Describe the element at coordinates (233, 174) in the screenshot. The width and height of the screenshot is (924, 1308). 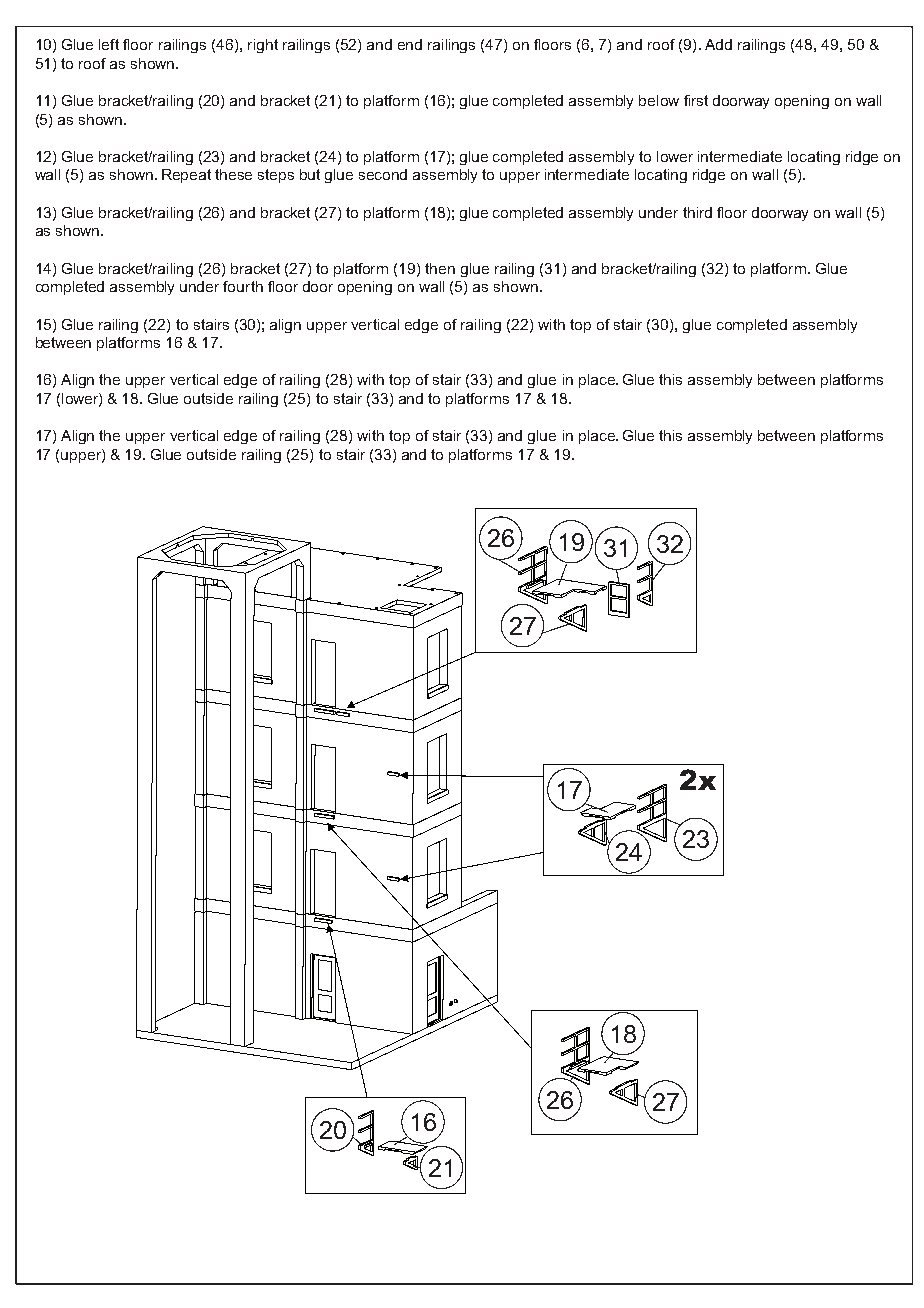
I see `these` at that location.
